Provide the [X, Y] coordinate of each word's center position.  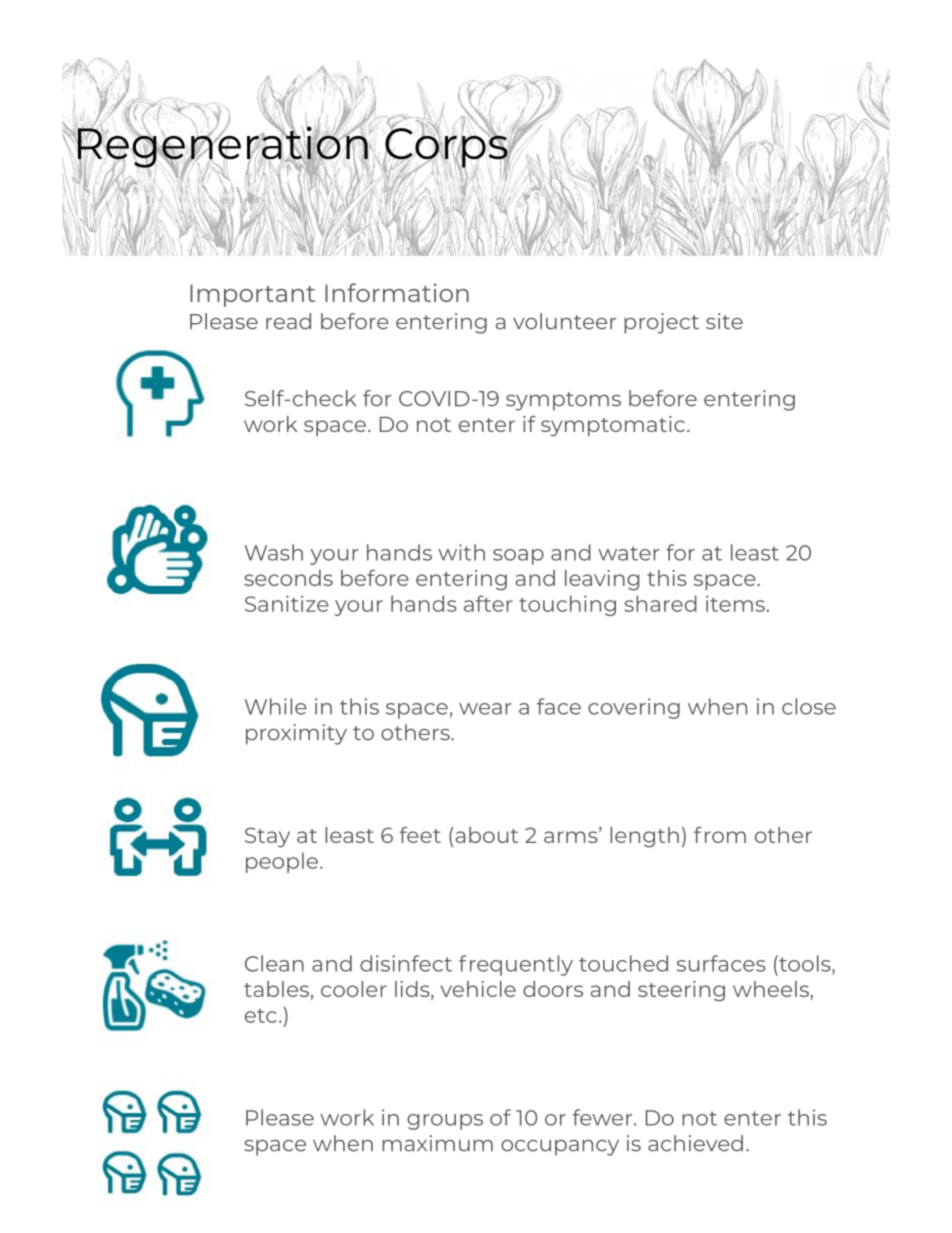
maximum [437, 1143]
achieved [695, 1143]
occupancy [560, 1148]
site [724, 321]
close [809, 706]
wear [485, 709]
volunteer [564, 321]
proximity [296, 734]
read [288, 321]
